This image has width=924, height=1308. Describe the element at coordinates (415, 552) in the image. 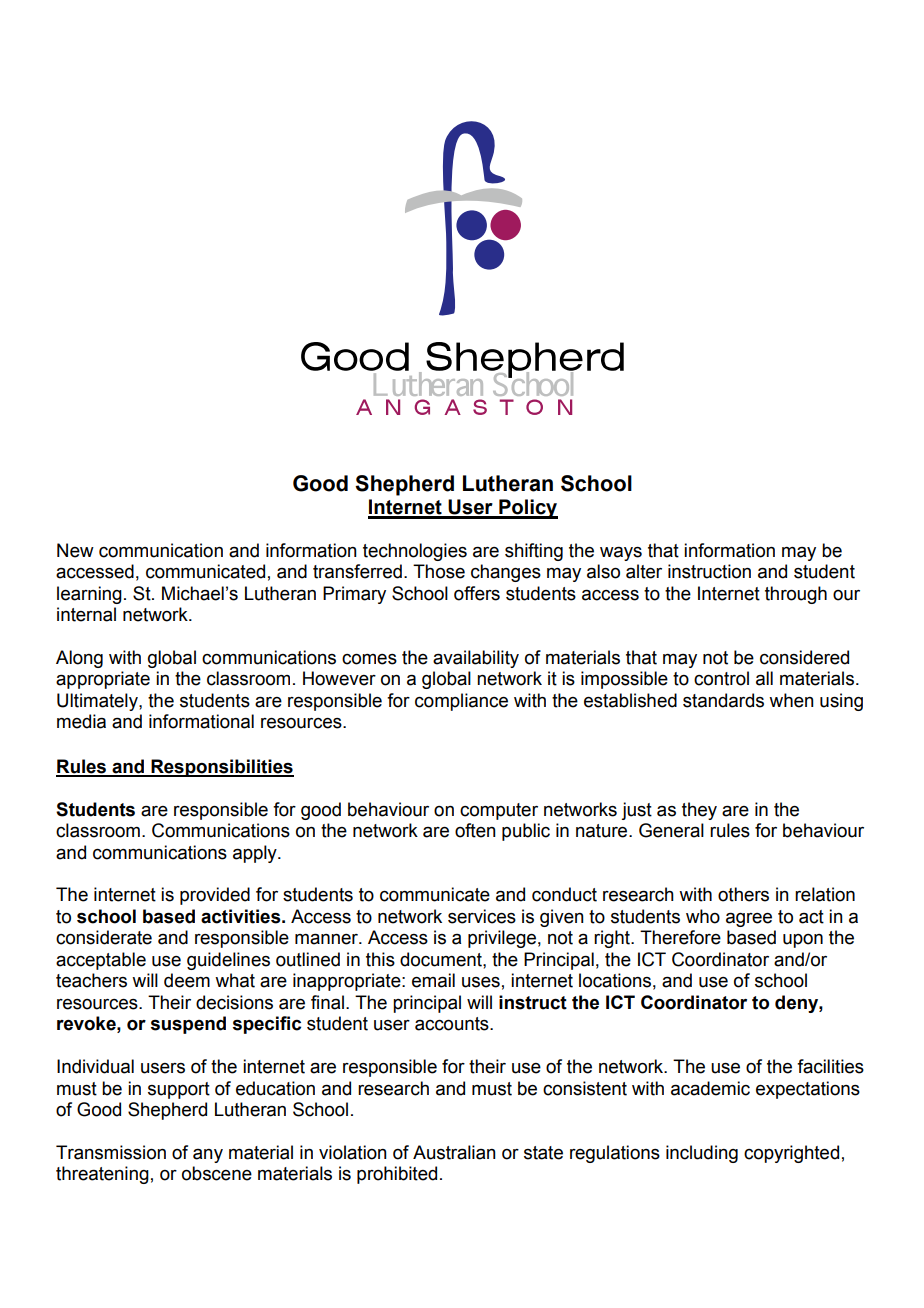

I see `technologies` at that location.
